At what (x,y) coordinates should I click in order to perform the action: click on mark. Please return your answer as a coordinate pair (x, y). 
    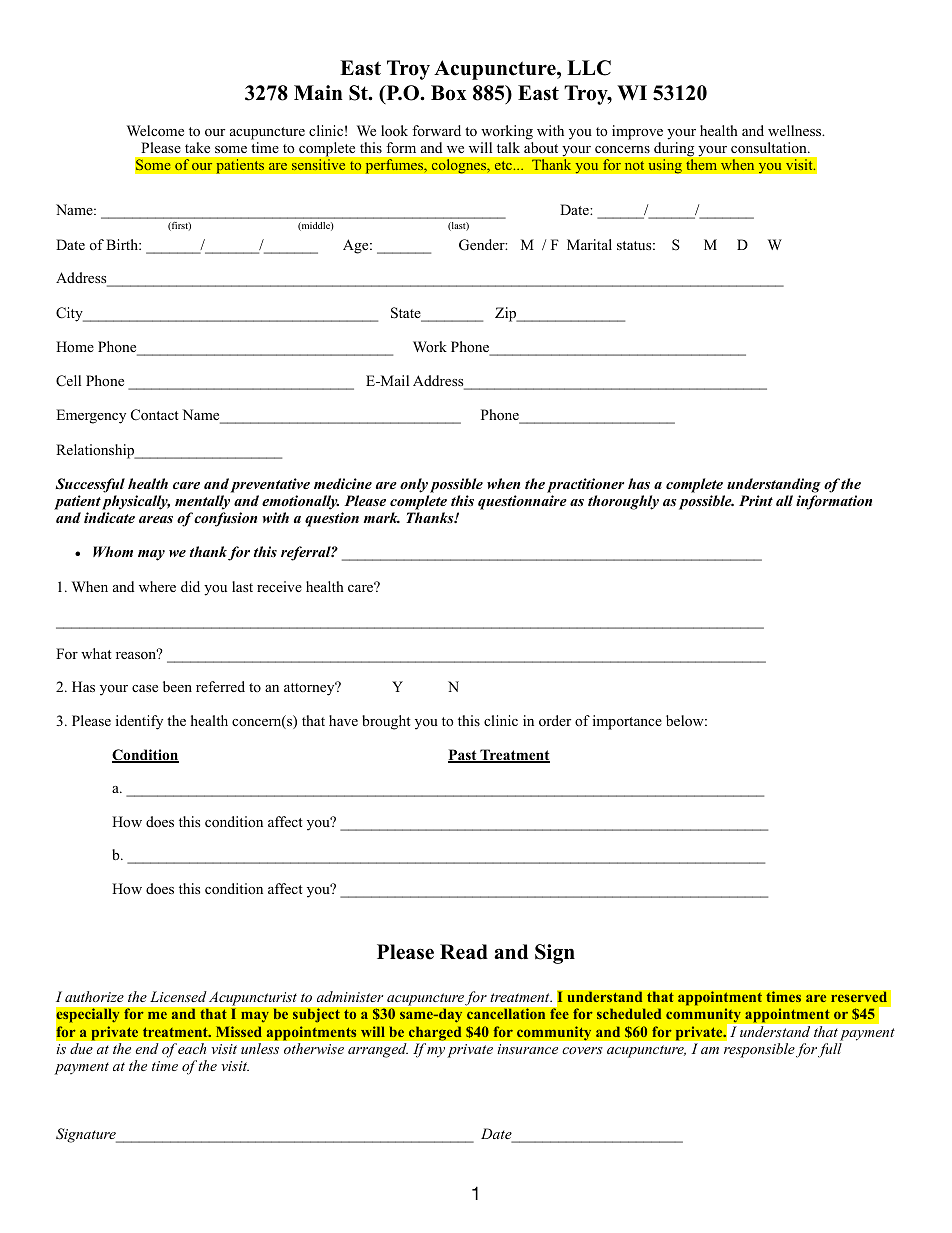
    Looking at the image, I should click on (381, 517).
